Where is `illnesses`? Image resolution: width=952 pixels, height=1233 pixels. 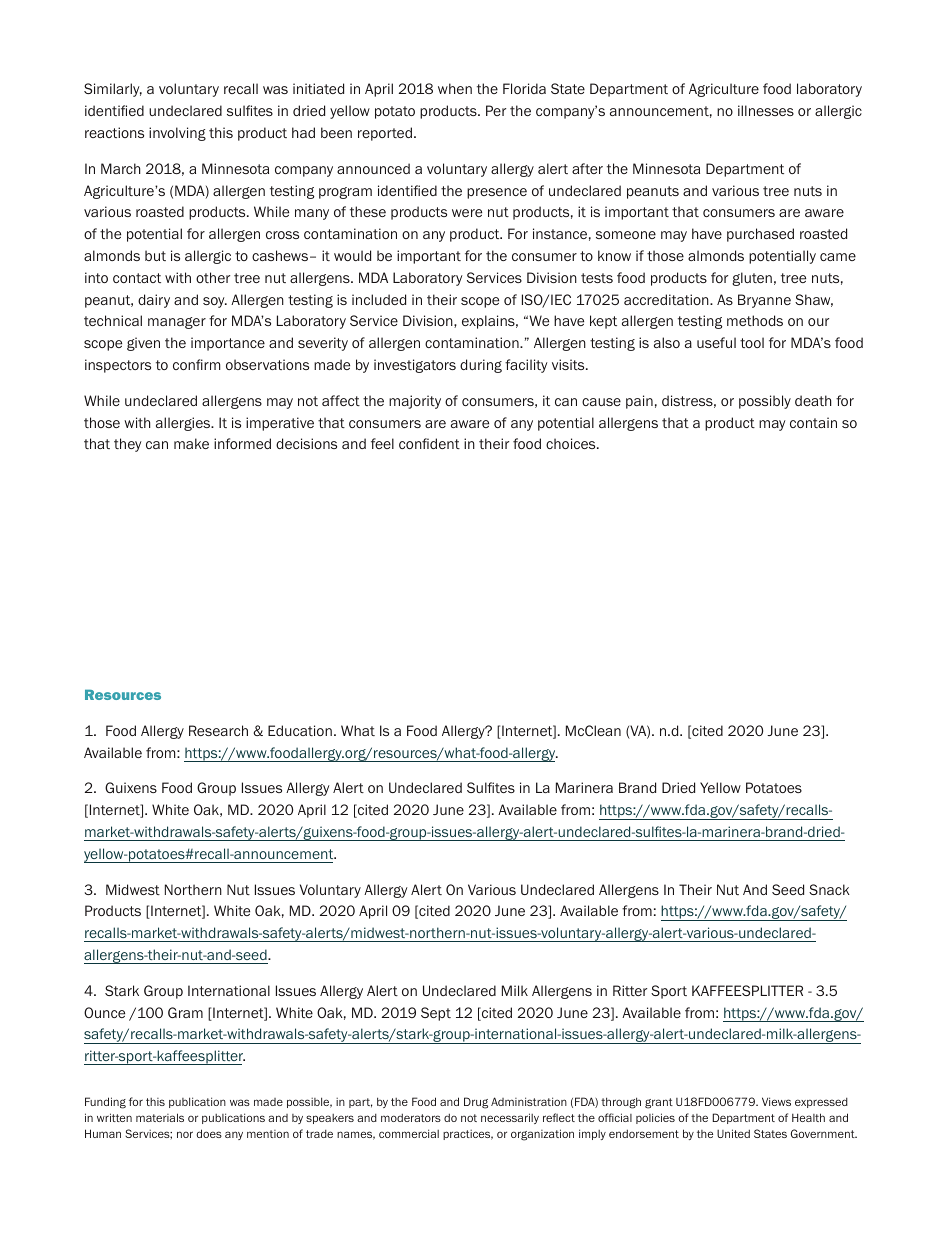 illnesses is located at coordinates (766, 110).
